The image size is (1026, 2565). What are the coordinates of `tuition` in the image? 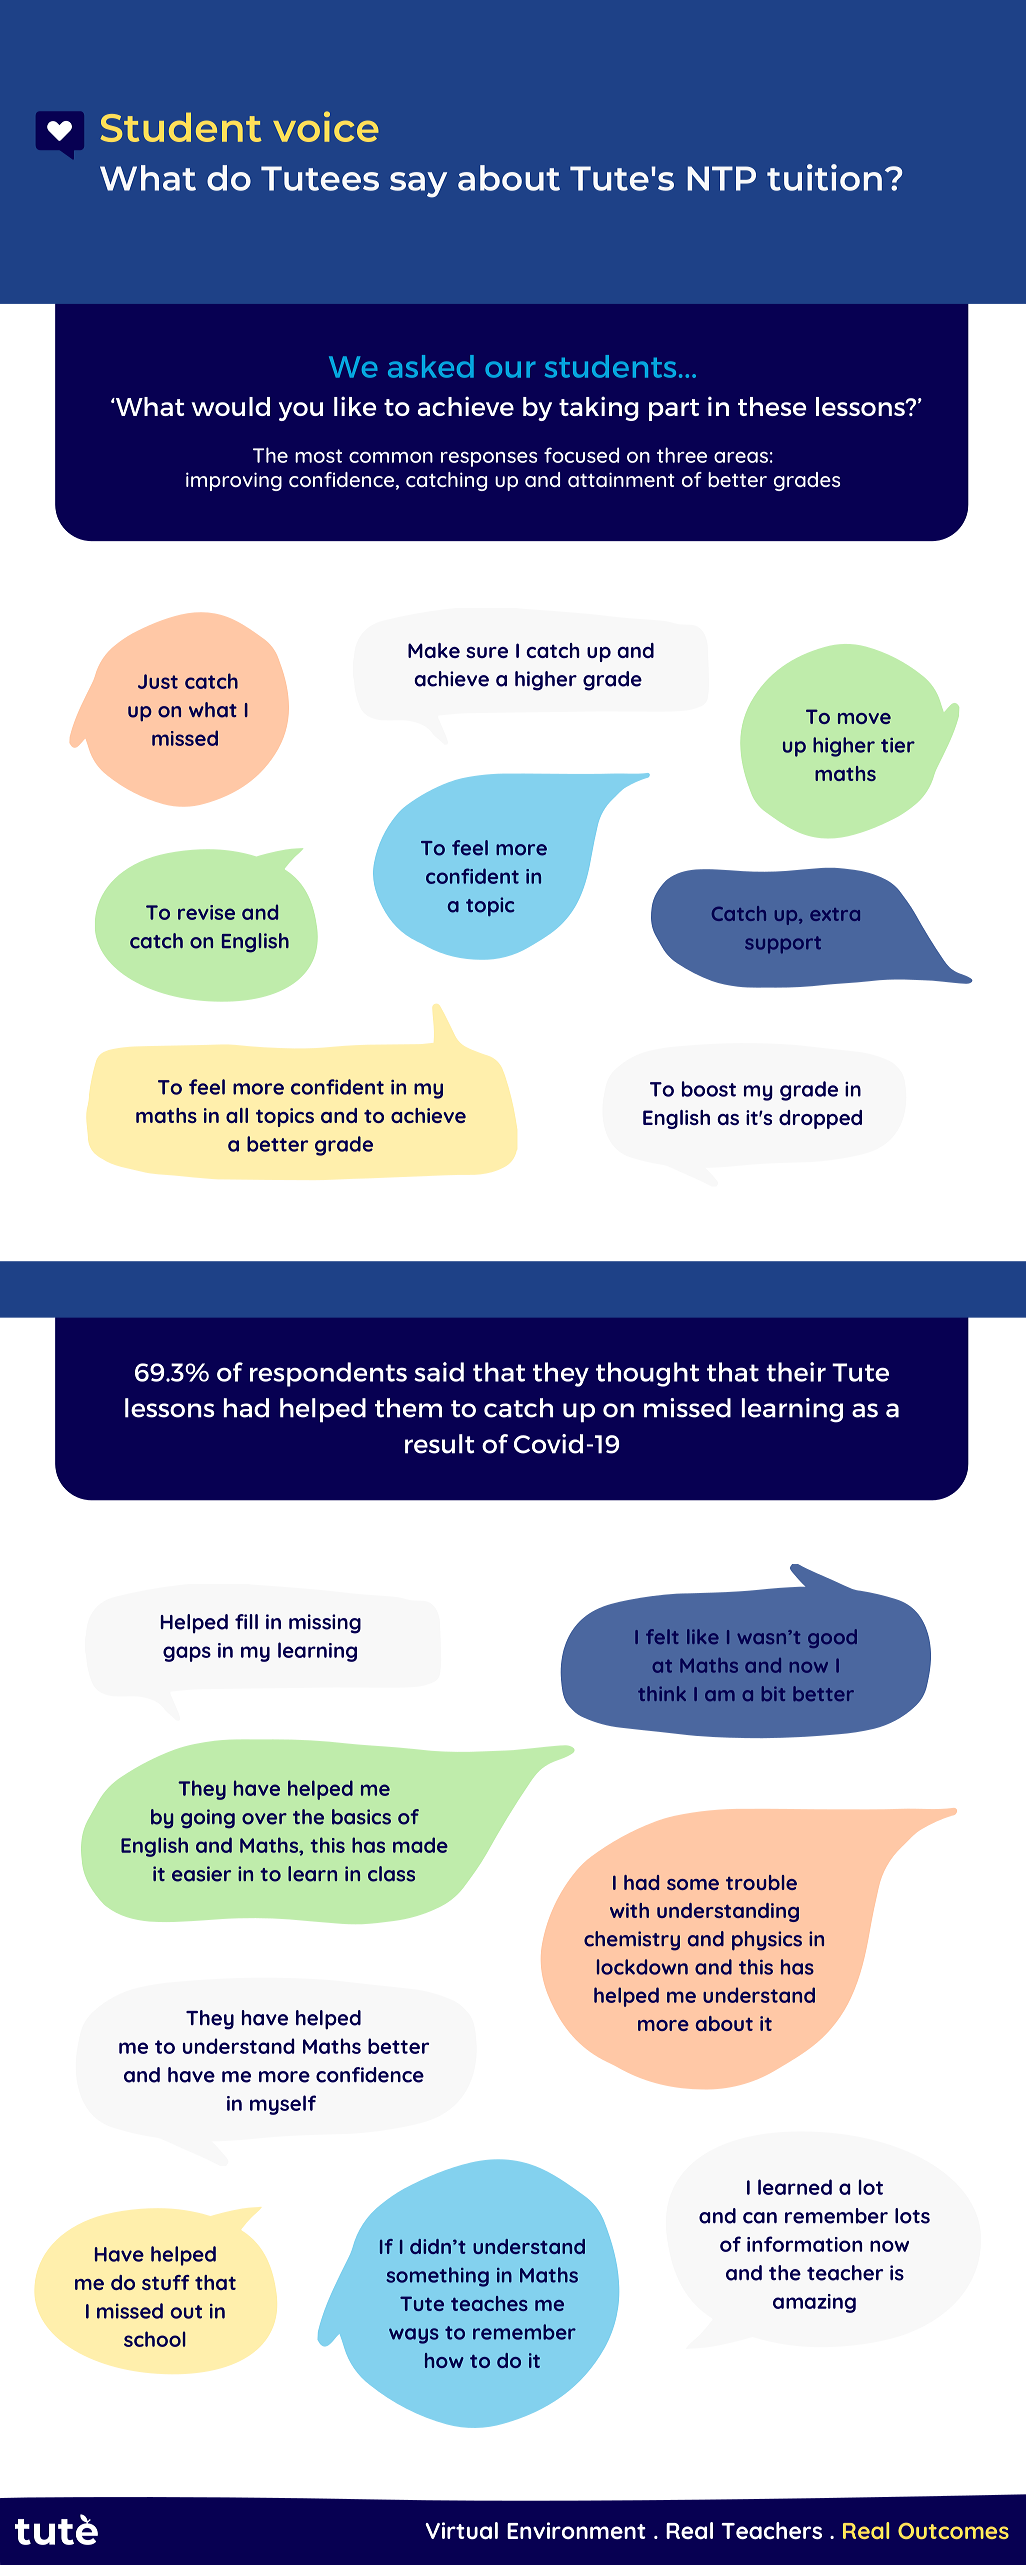 It's located at (824, 177).
